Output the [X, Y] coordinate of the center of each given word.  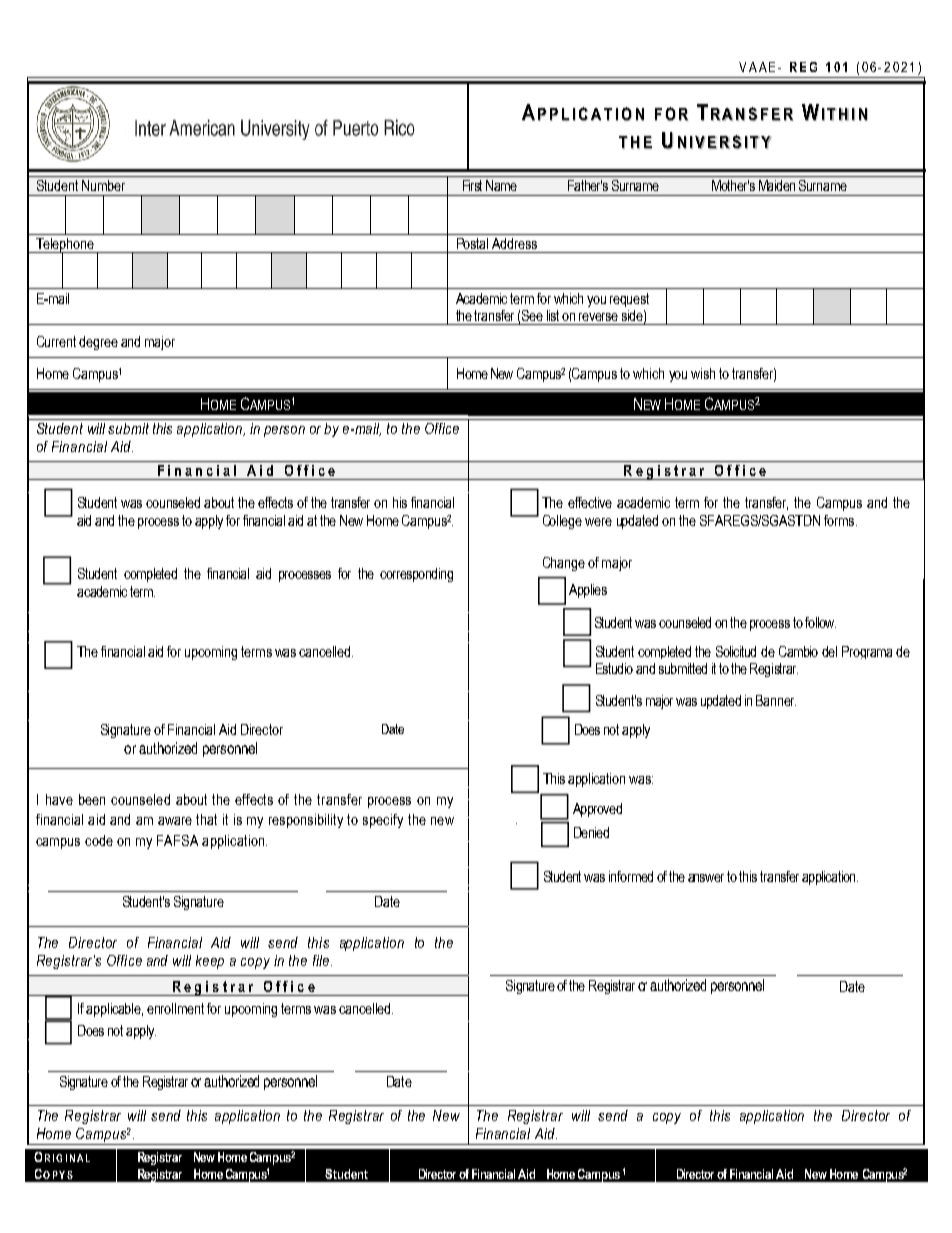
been [92, 799]
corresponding [416, 575]
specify [383, 821]
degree [98, 343]
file [322, 960]
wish [703, 373]
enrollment [175, 1008]
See [532, 315]
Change [564, 564]
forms [840, 520]
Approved [597, 810]
